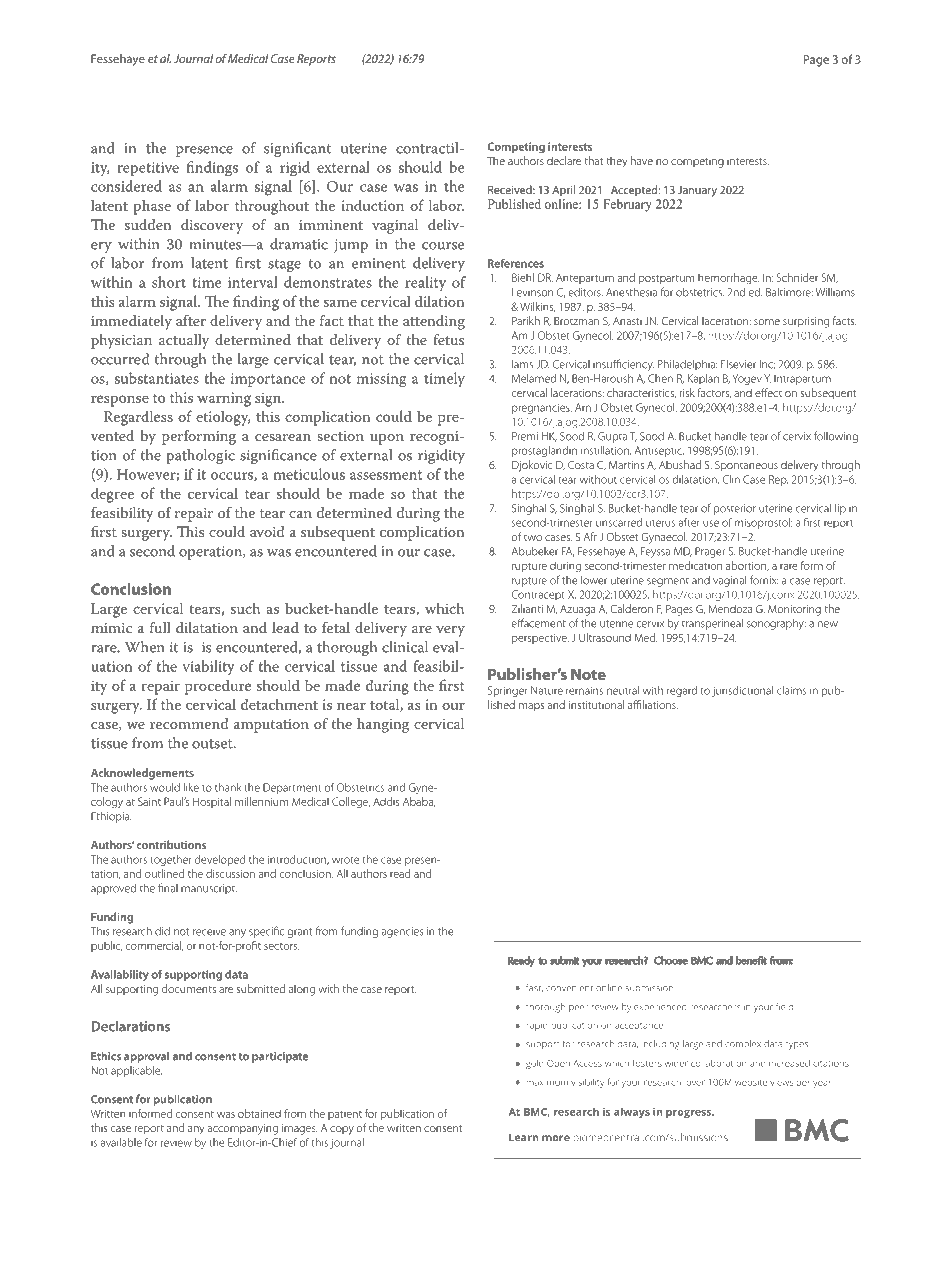 Image resolution: width=952 pixels, height=1265 pixels. Describe the element at coordinates (152, 207) in the image. I see `phase` at that location.
